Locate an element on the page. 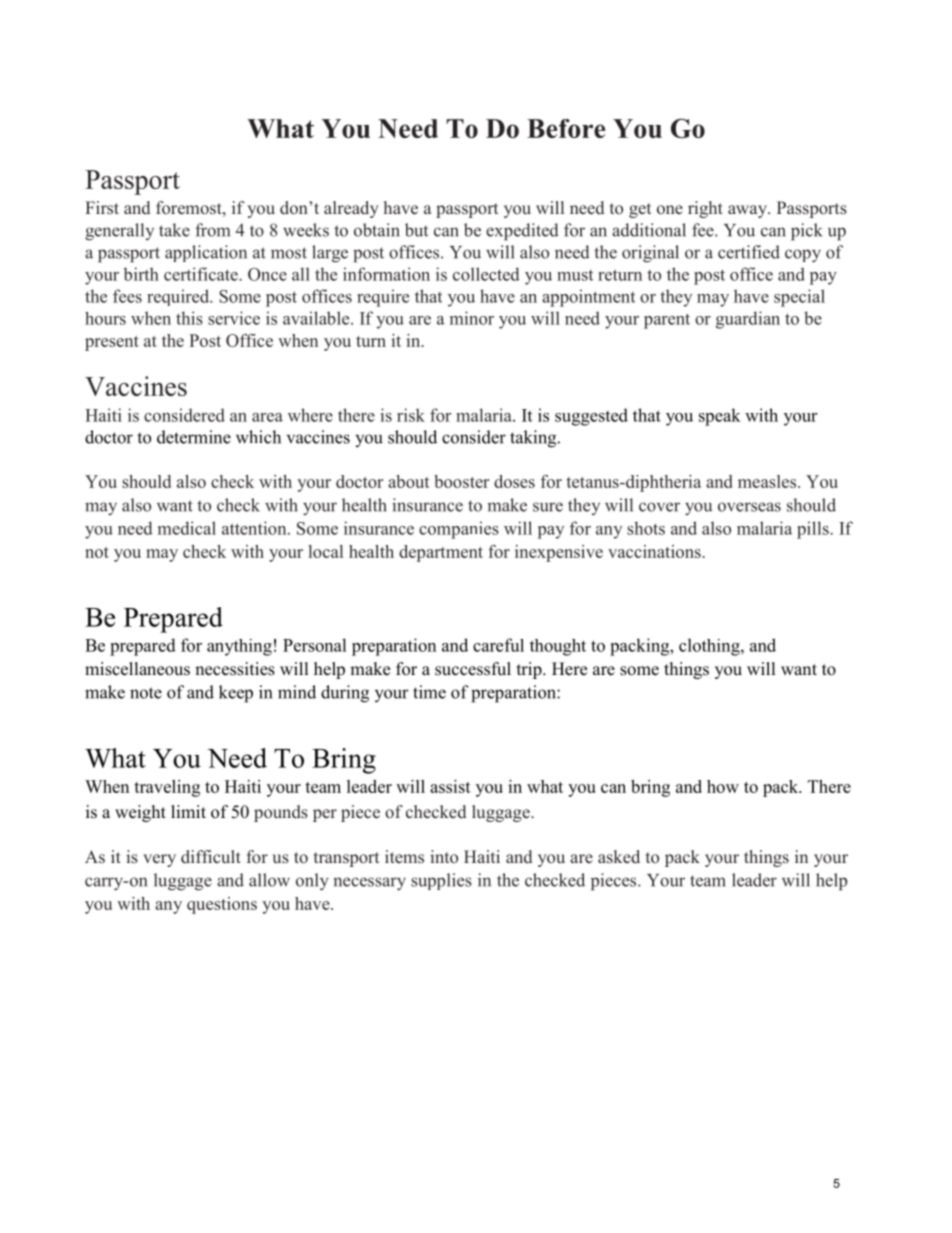  right is located at coordinates (705, 209).
